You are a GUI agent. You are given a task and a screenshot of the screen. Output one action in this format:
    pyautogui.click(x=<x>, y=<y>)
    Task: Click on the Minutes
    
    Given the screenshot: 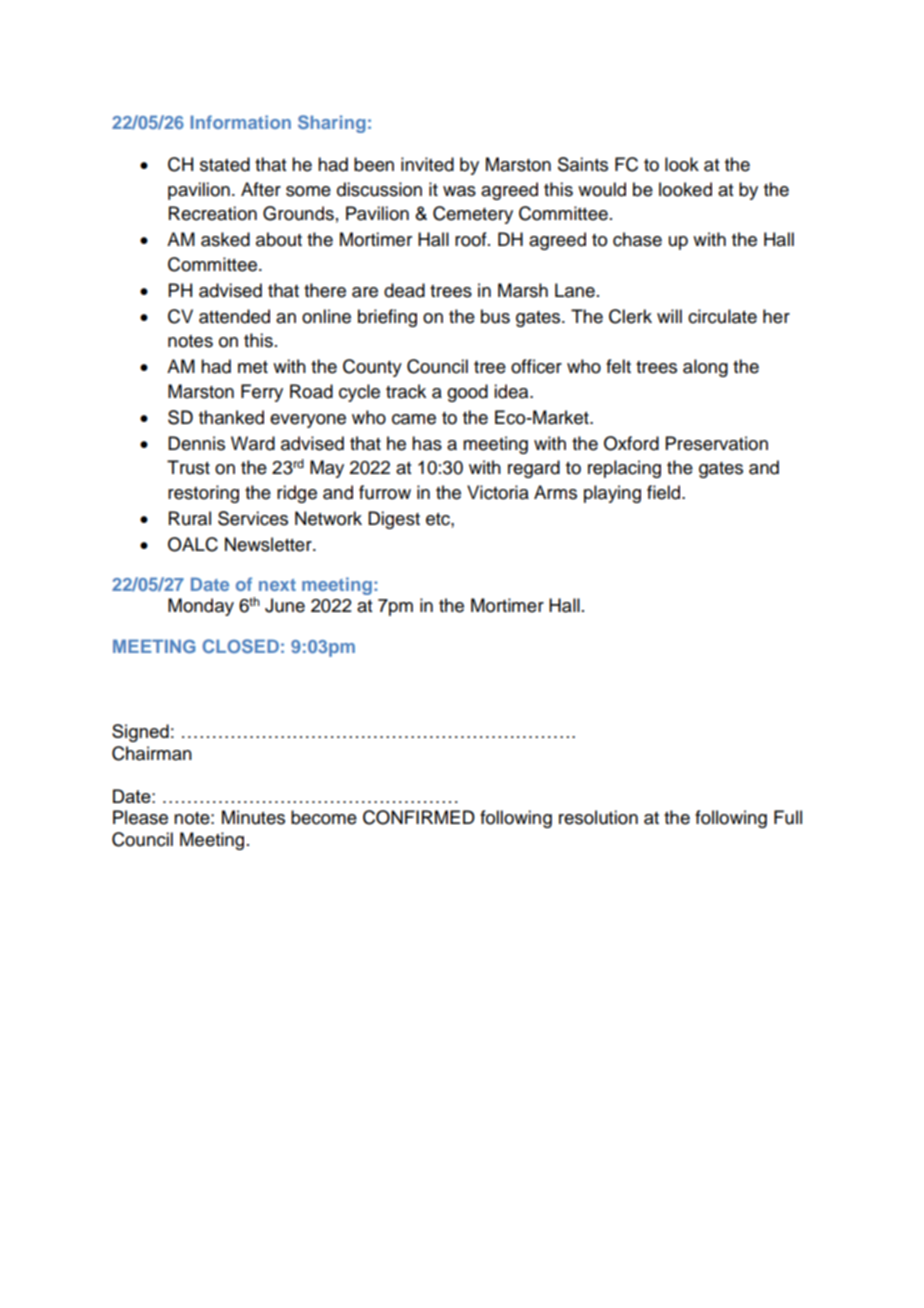 What is the action you would take?
    pyautogui.click(x=253, y=817)
